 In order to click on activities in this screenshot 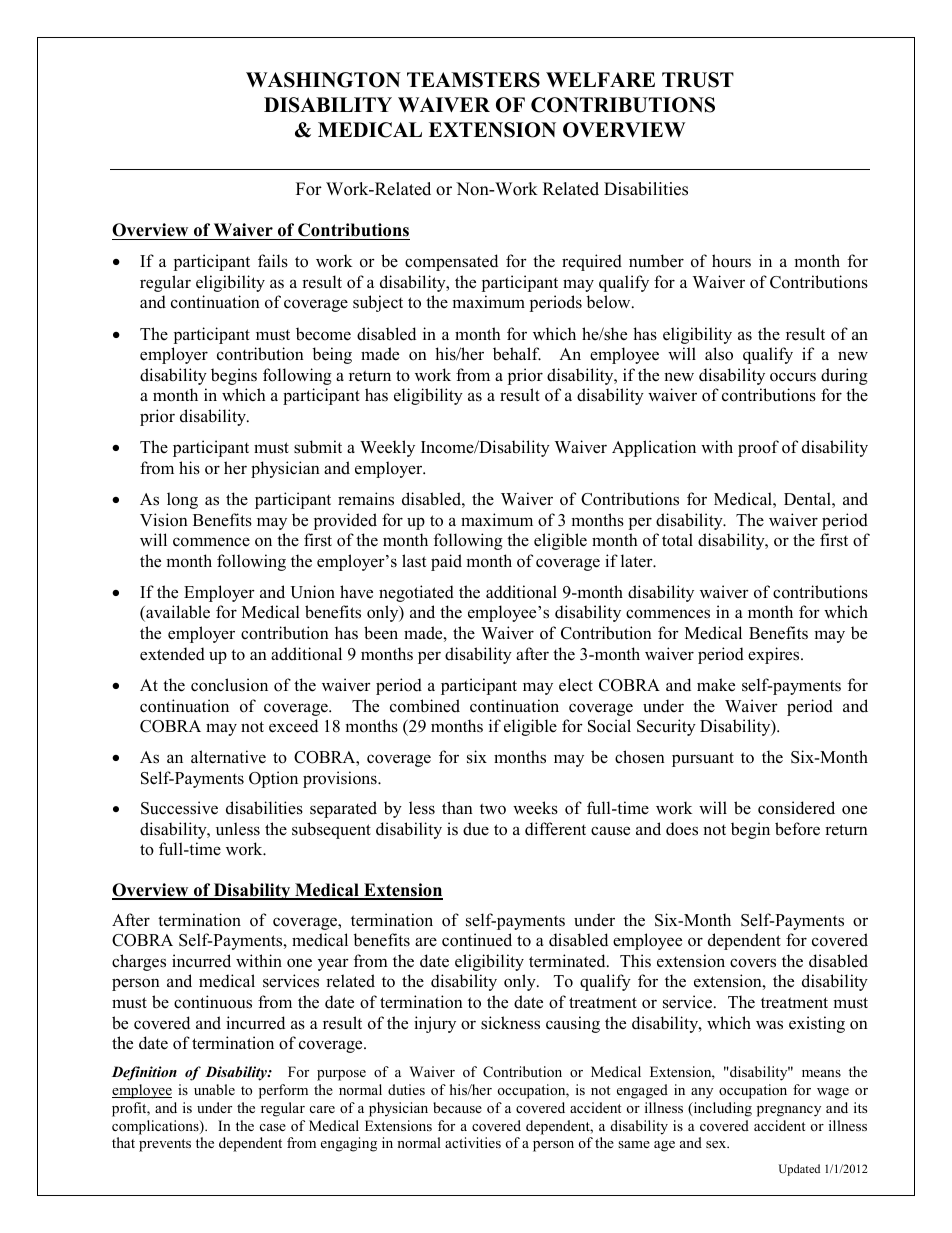, I will do `click(473, 1142)`.
